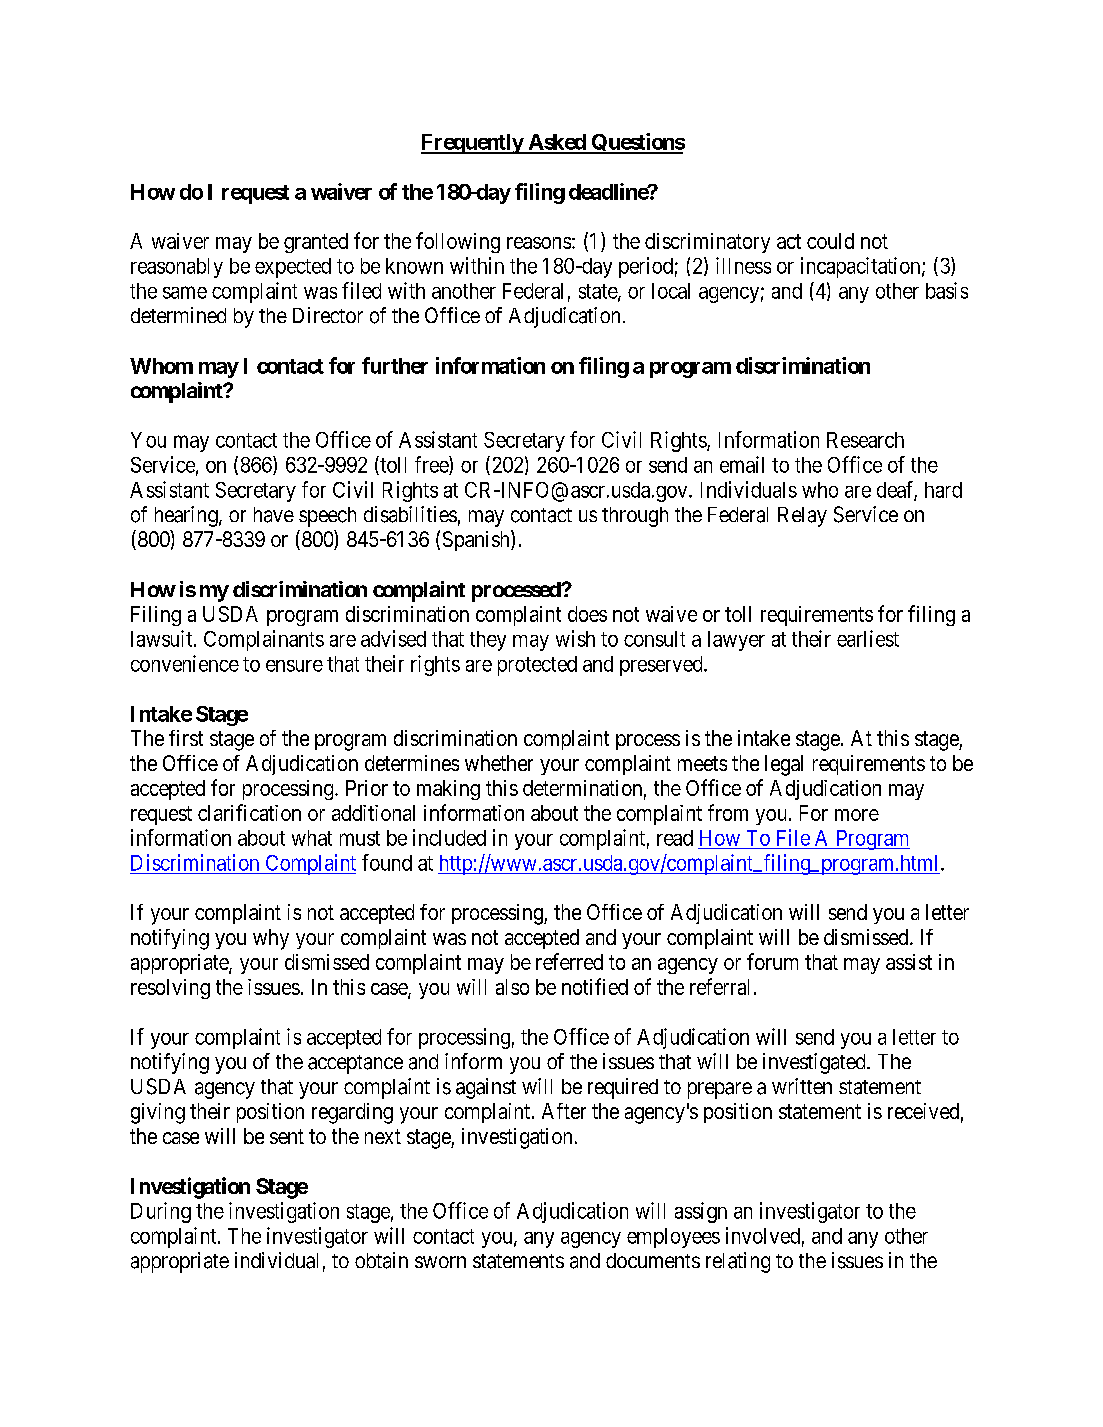 This document has height=1427, width=1103. What do you see at coordinates (472, 144) in the document?
I see `Frequently` at bounding box center [472, 144].
